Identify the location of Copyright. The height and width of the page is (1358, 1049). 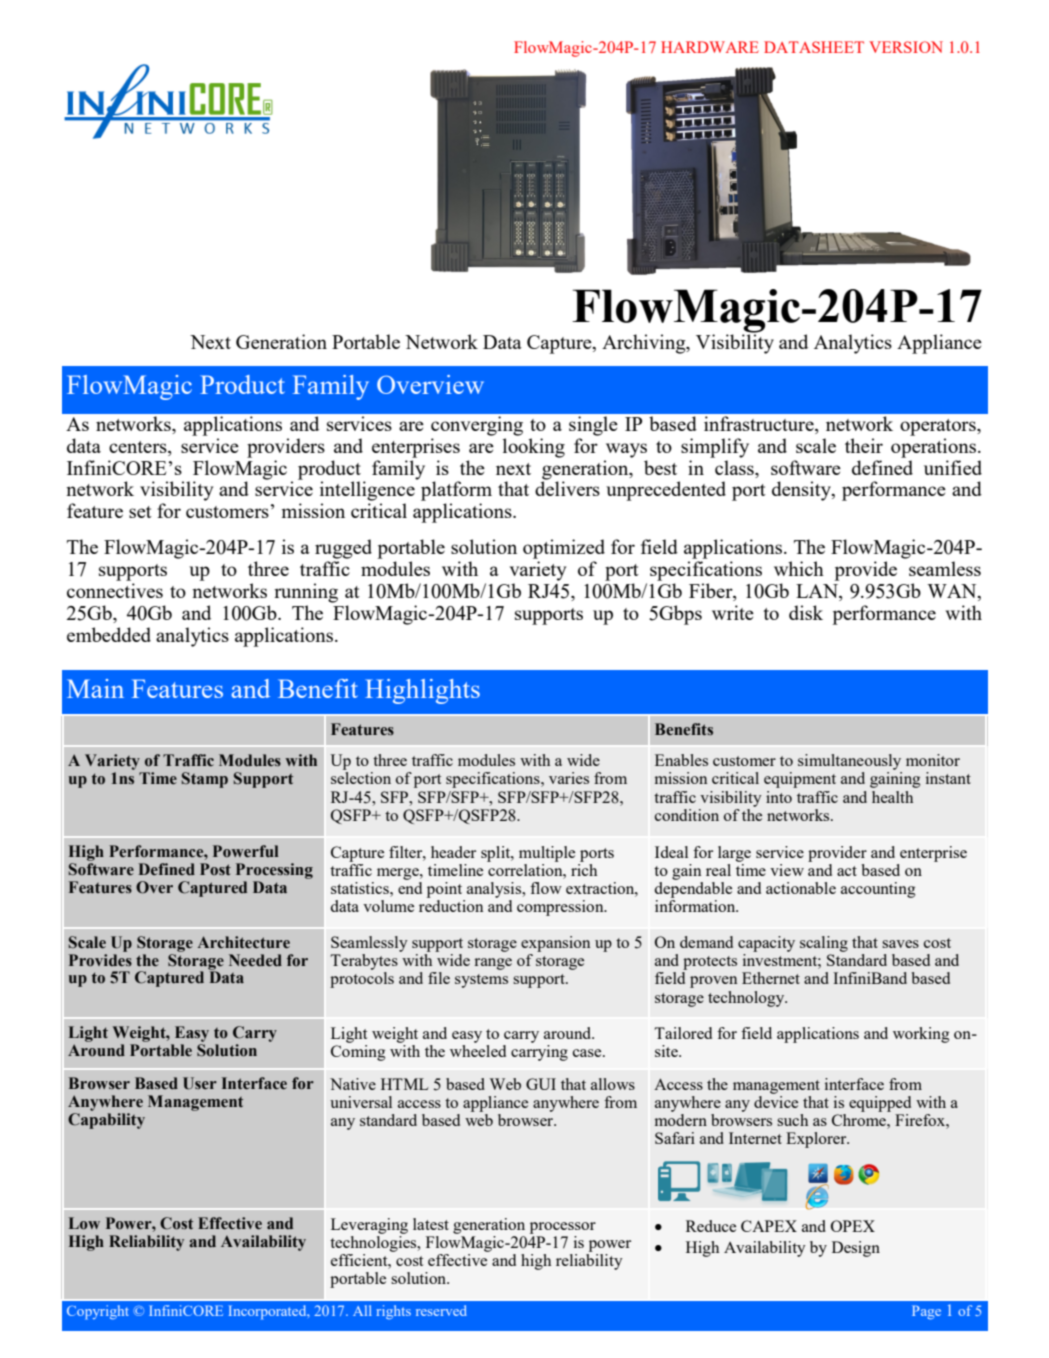
(98, 1312).
